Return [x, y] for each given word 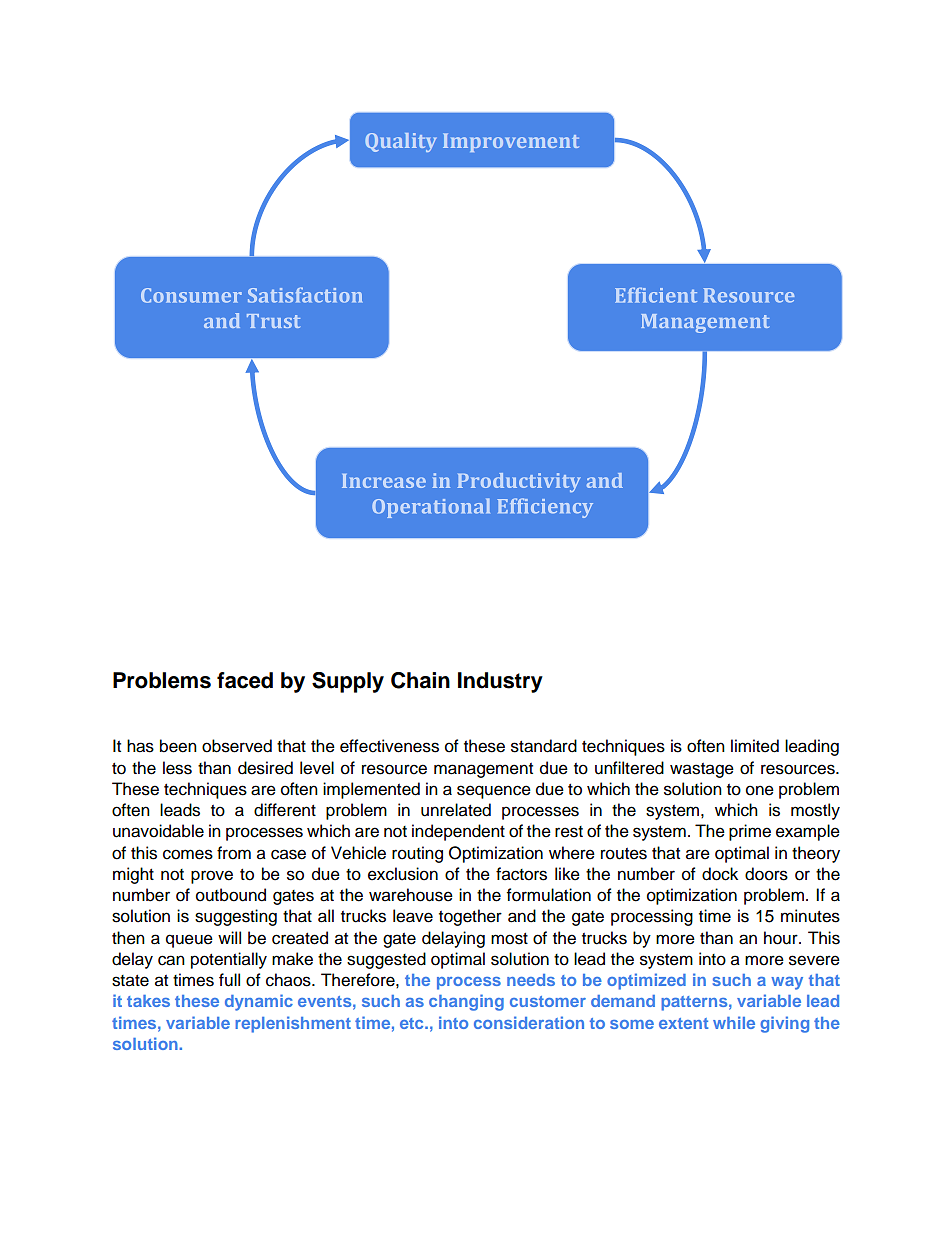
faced [245, 680]
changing [466, 1002]
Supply [348, 682]
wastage [702, 770]
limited [755, 746]
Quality [400, 142]
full [229, 980]
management [483, 770]
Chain [420, 680]
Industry [500, 682]
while [734, 1022]
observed [237, 746]
